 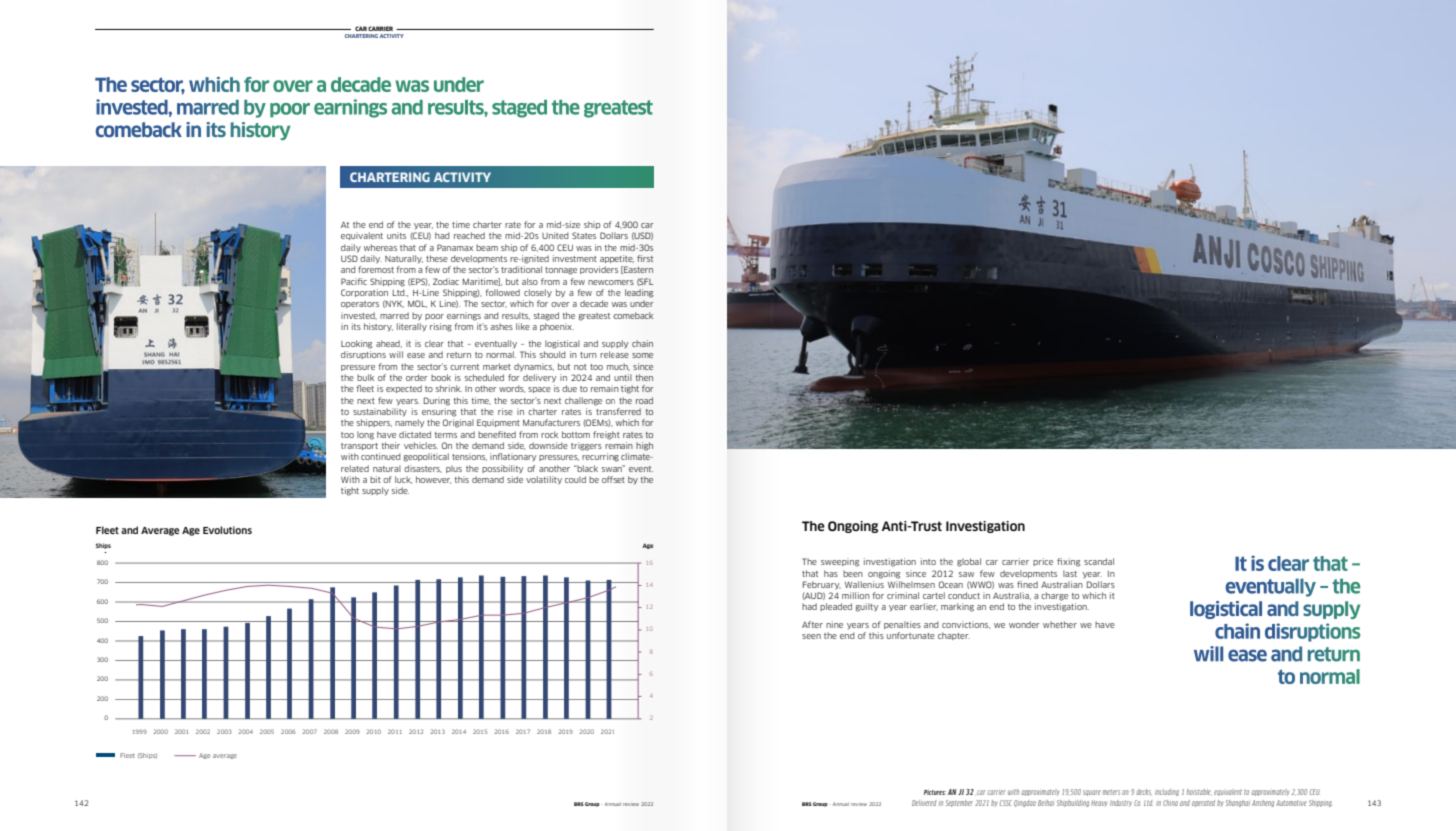 I want to click on first, so click(x=645, y=258).
